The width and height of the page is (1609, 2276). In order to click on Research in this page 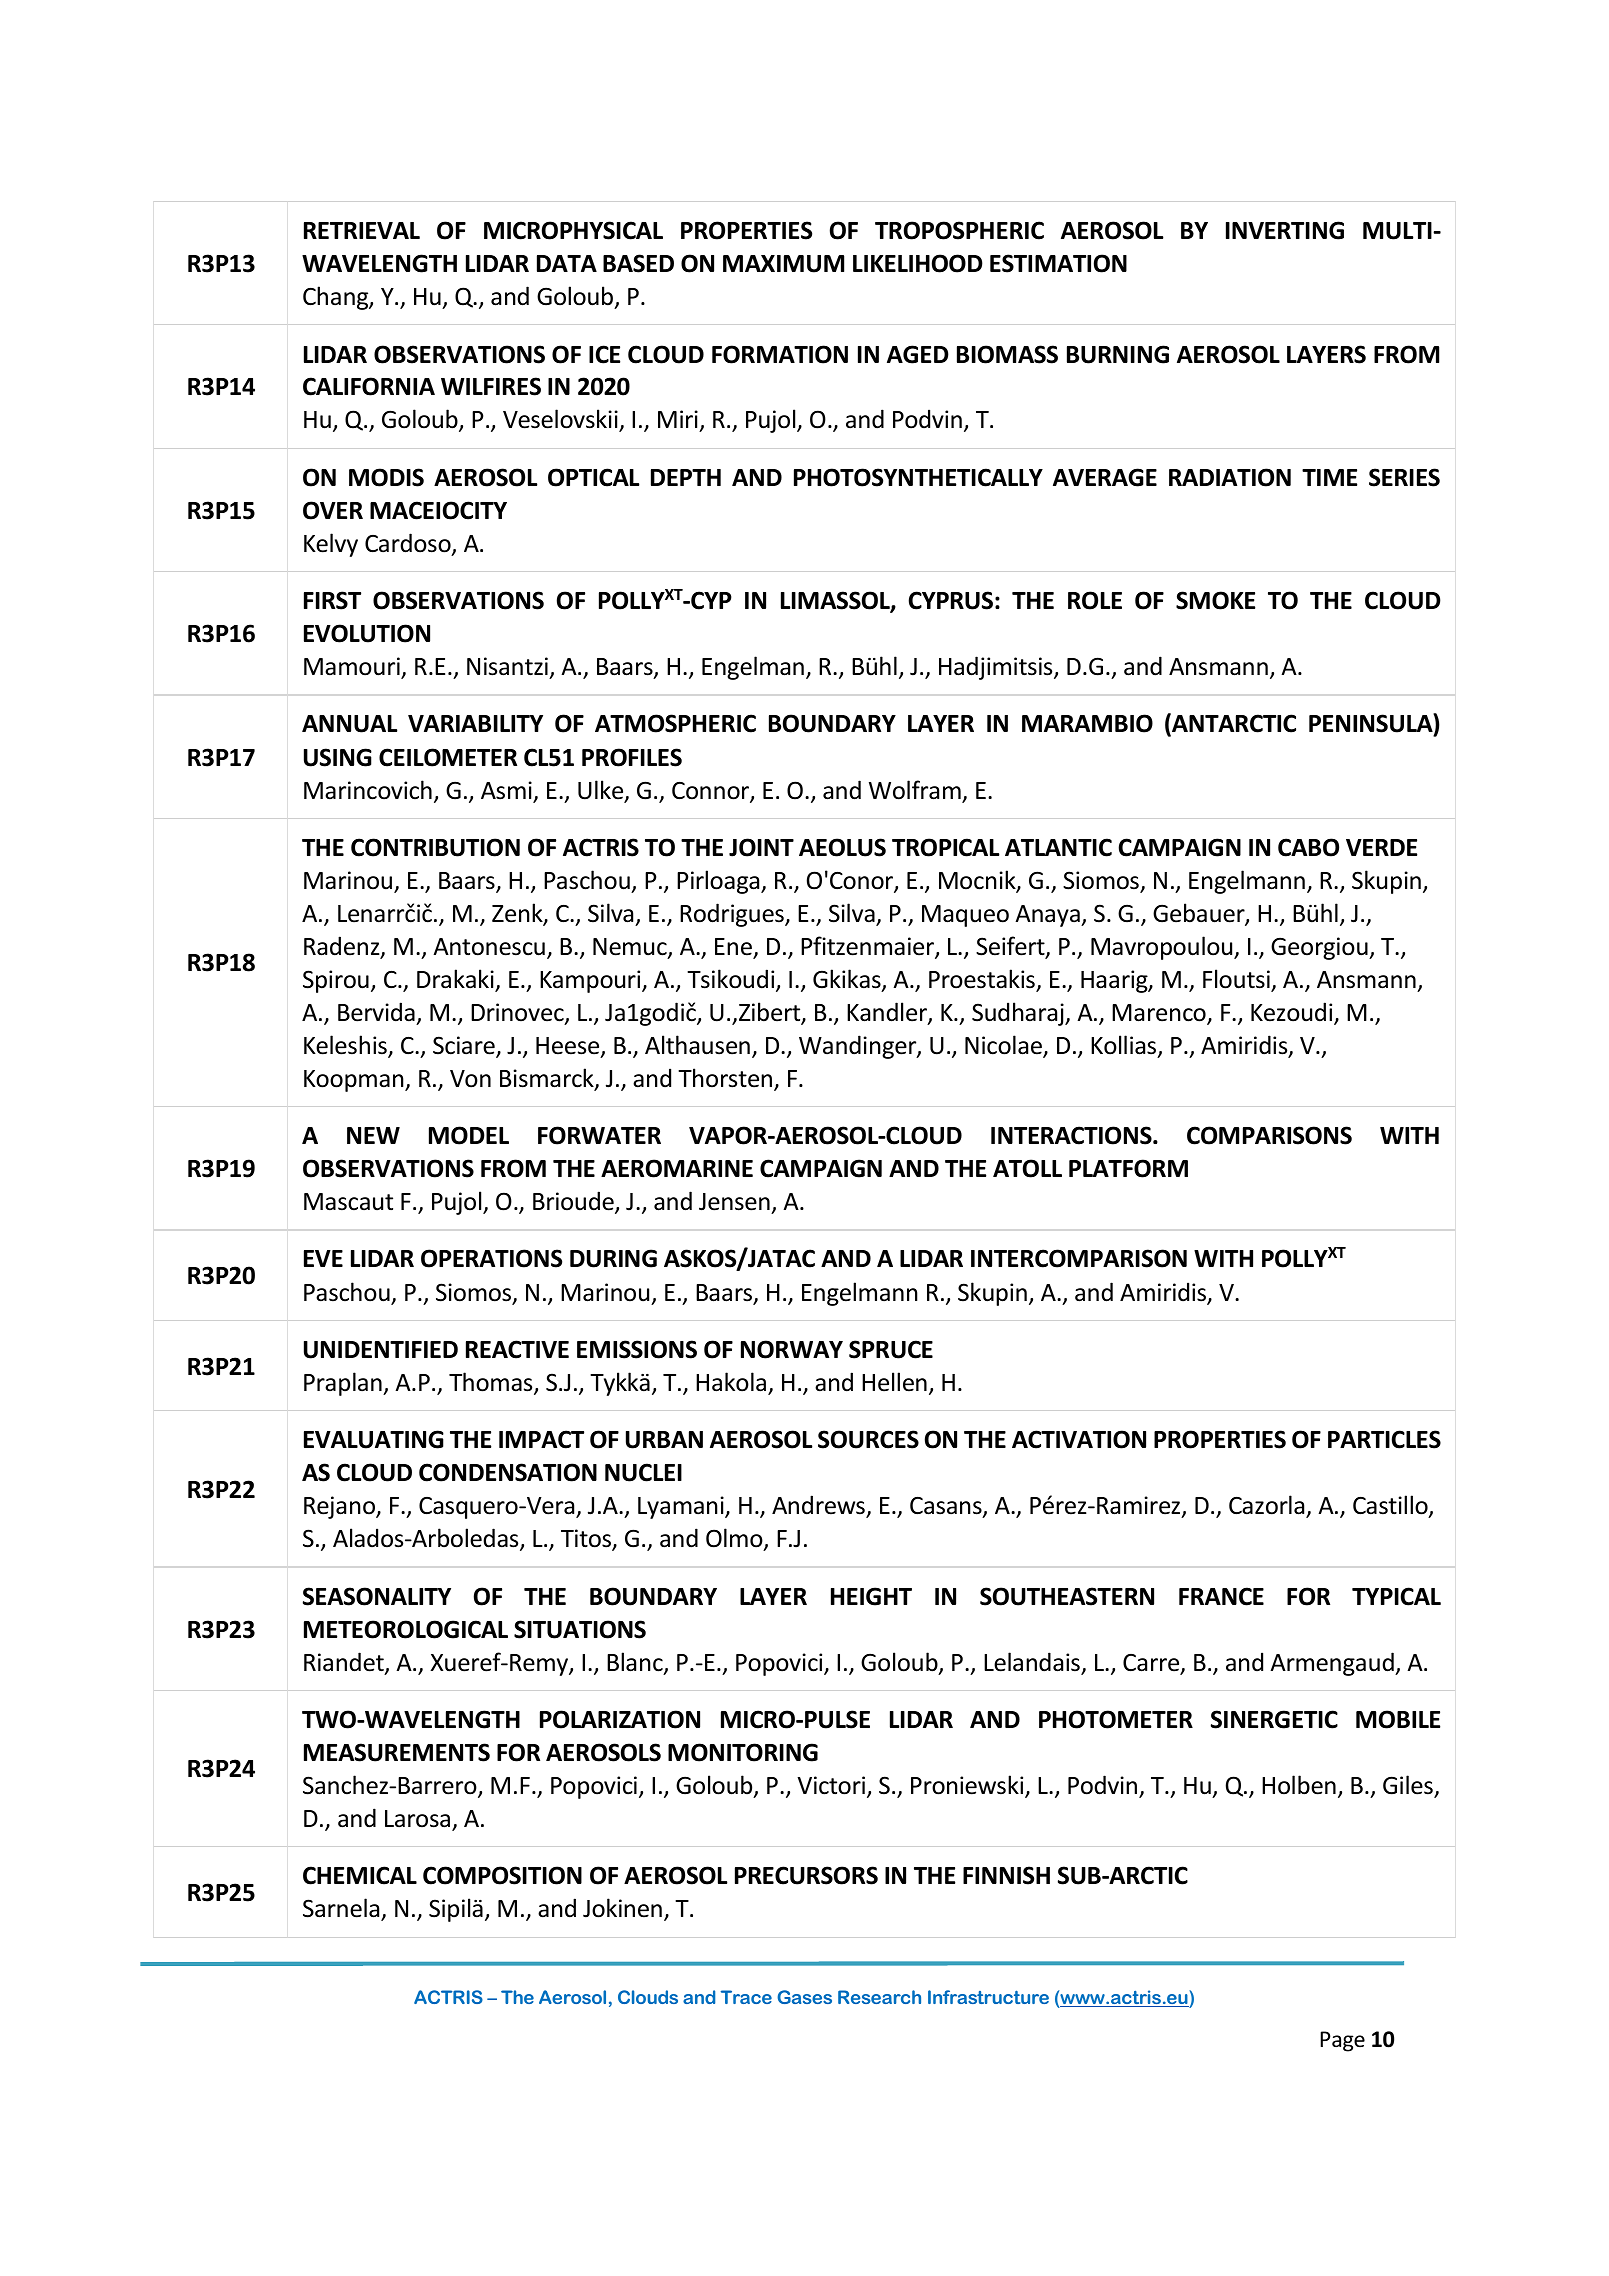, I will do `click(879, 1997)`.
